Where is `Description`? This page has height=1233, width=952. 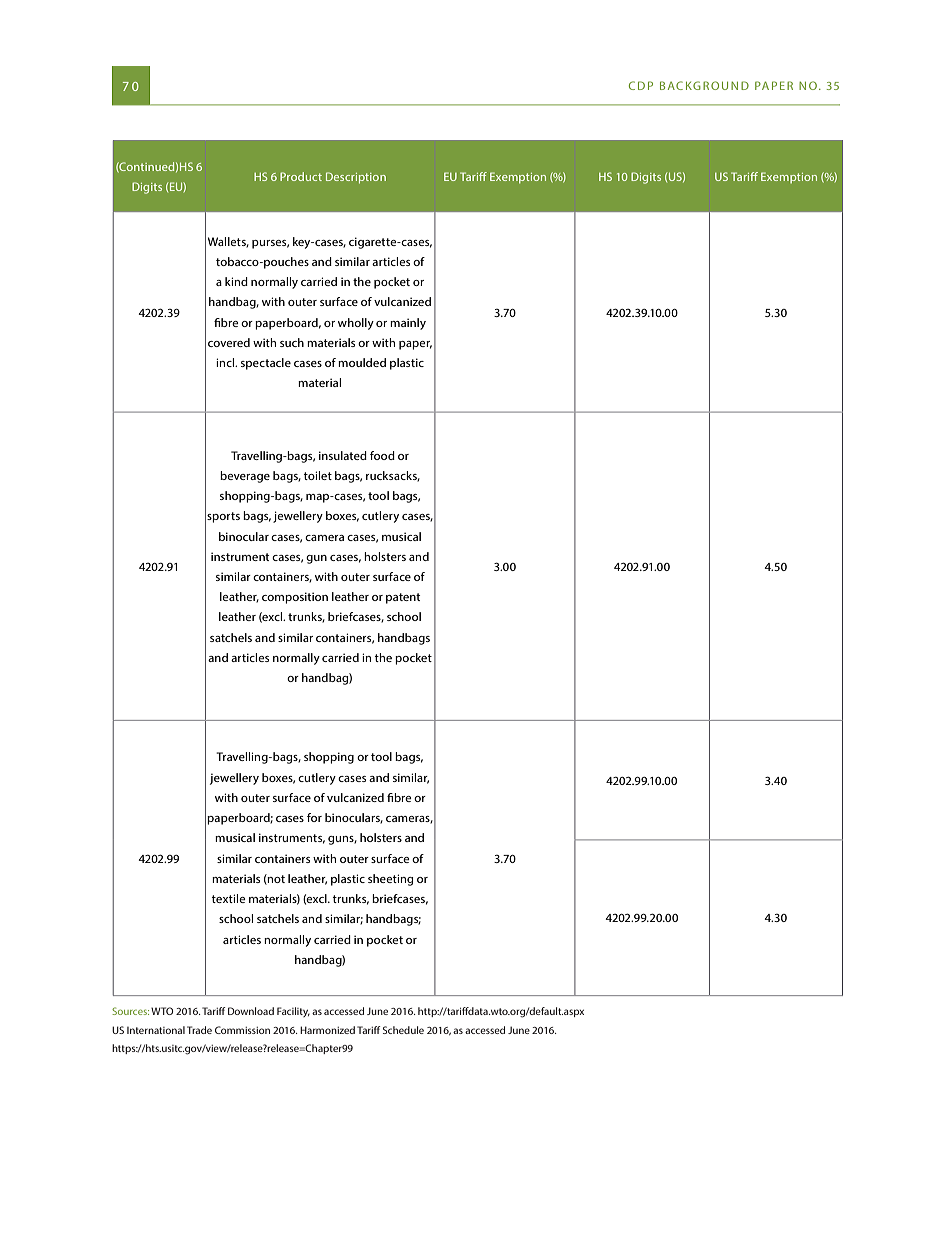
Description is located at coordinates (356, 178).
